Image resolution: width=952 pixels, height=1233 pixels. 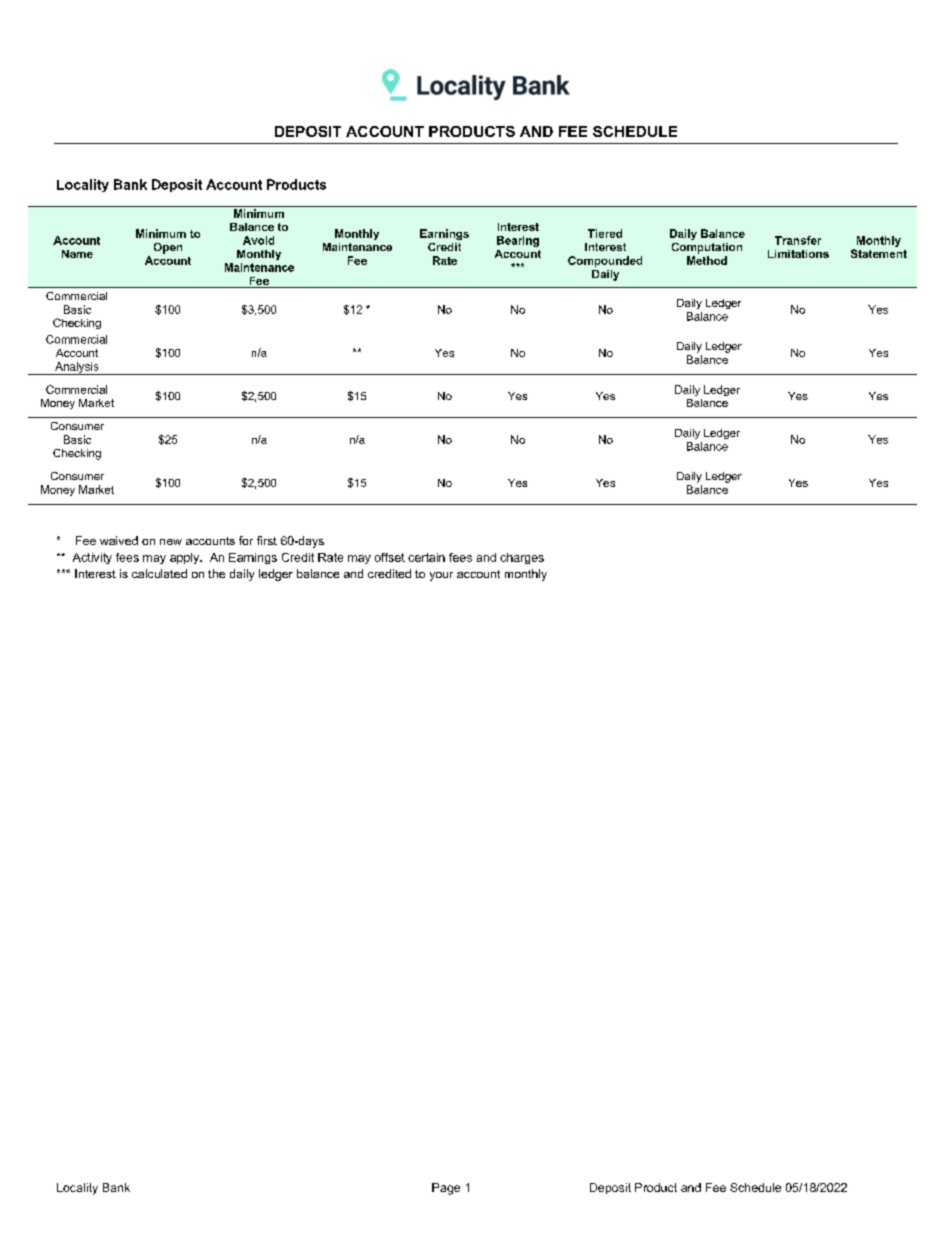 What do you see at coordinates (390, 557) in the document?
I see `offset` at bounding box center [390, 557].
